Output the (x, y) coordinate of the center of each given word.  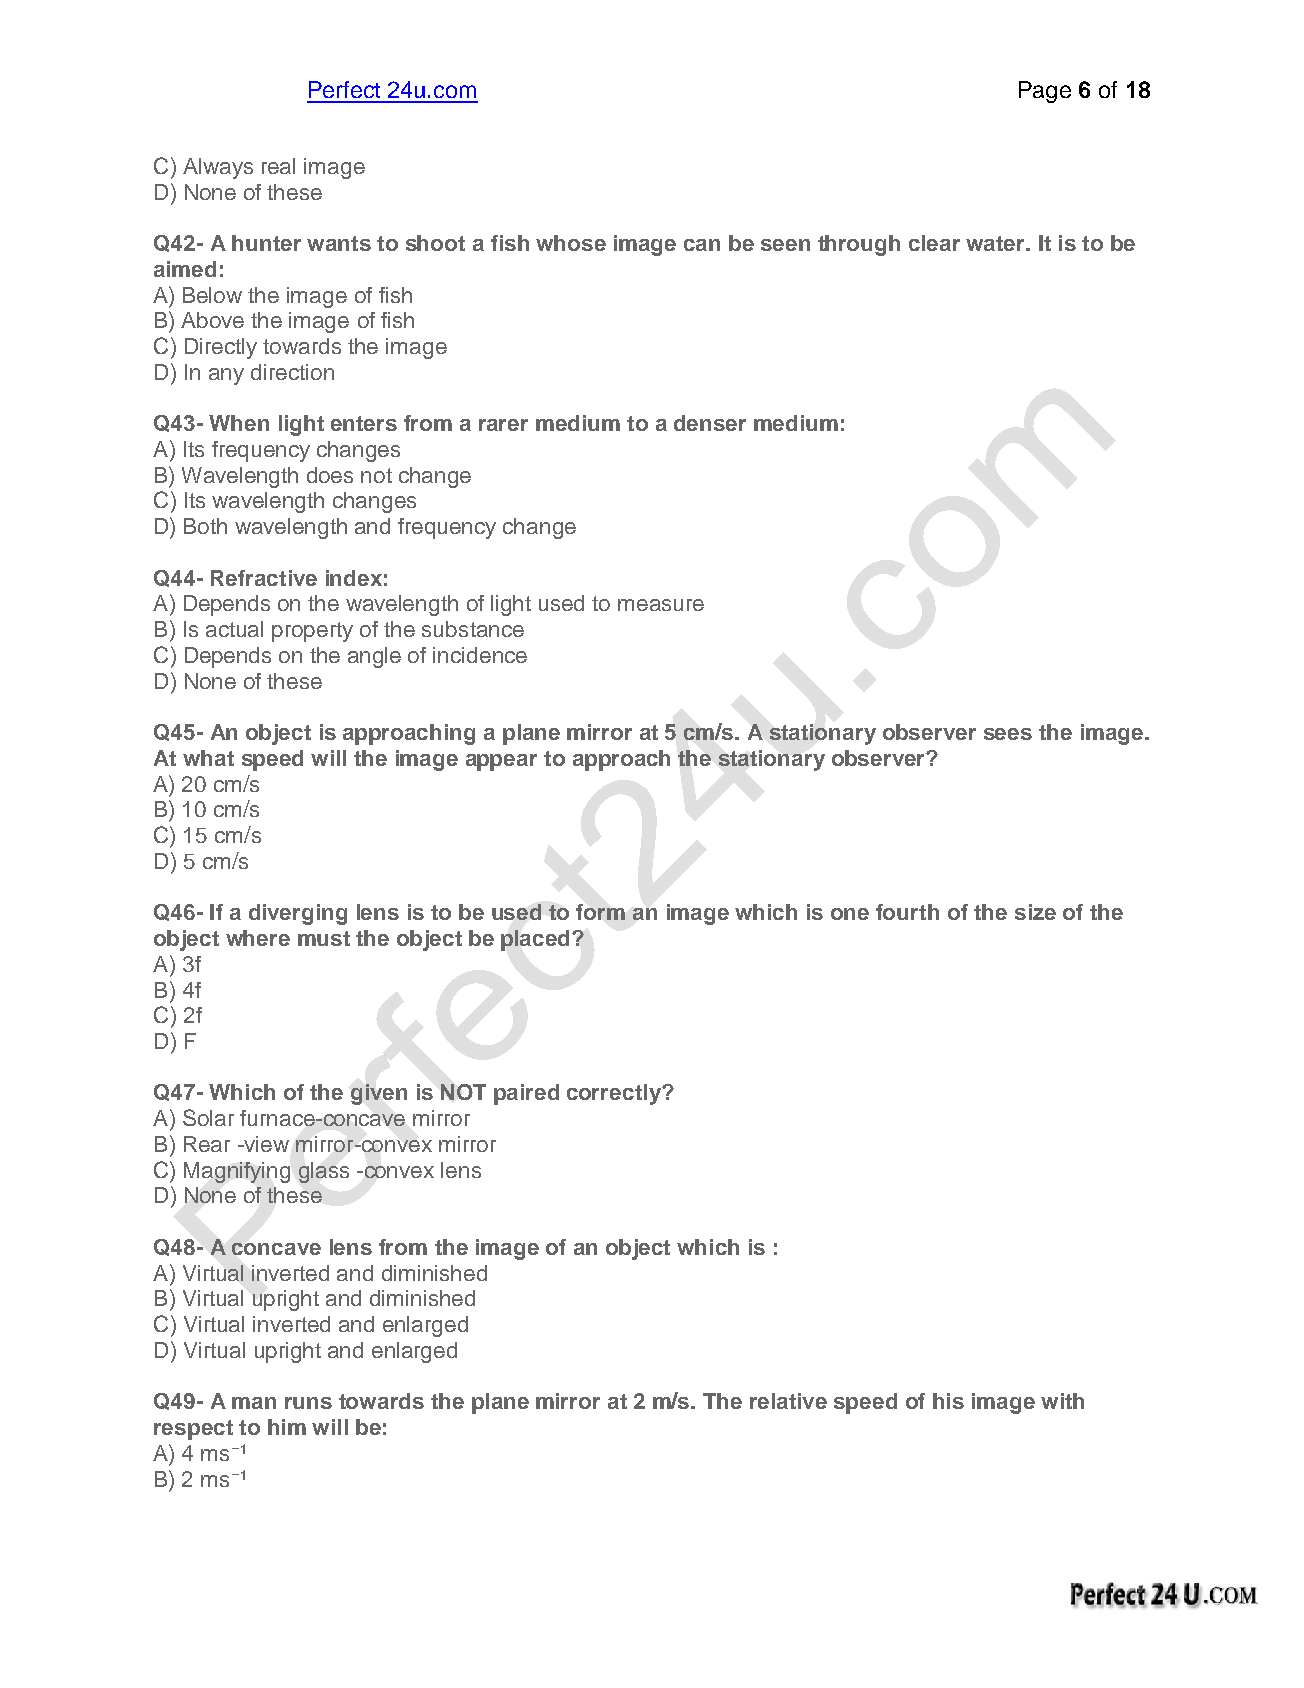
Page (1045, 92)
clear (934, 243)
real (278, 166)
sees (1008, 734)
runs (308, 1403)
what (208, 758)
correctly (615, 1094)
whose (571, 243)
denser (710, 423)
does (330, 475)
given (379, 1094)
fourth (907, 912)
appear (501, 762)
